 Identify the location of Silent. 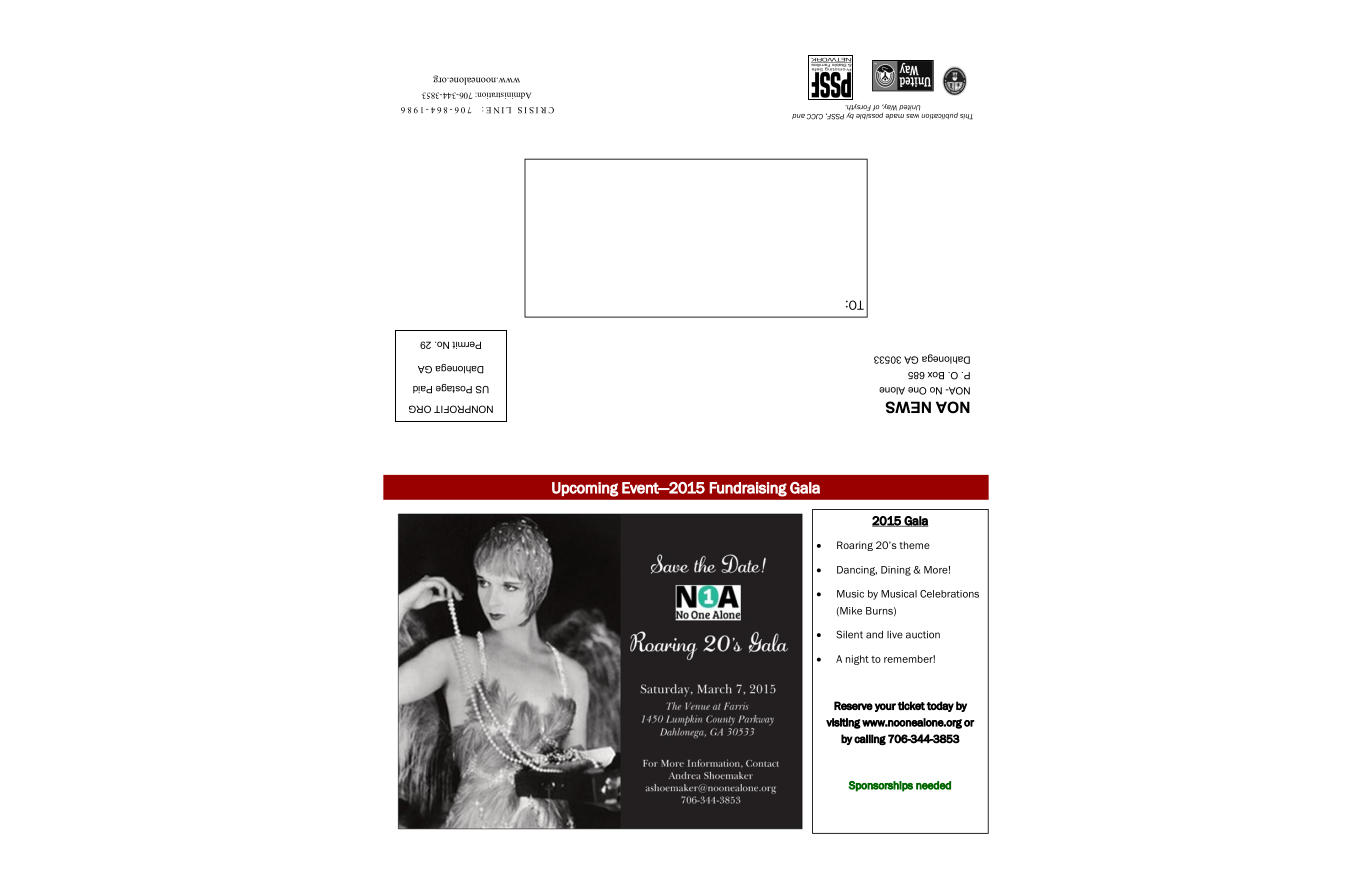
(849, 634).
